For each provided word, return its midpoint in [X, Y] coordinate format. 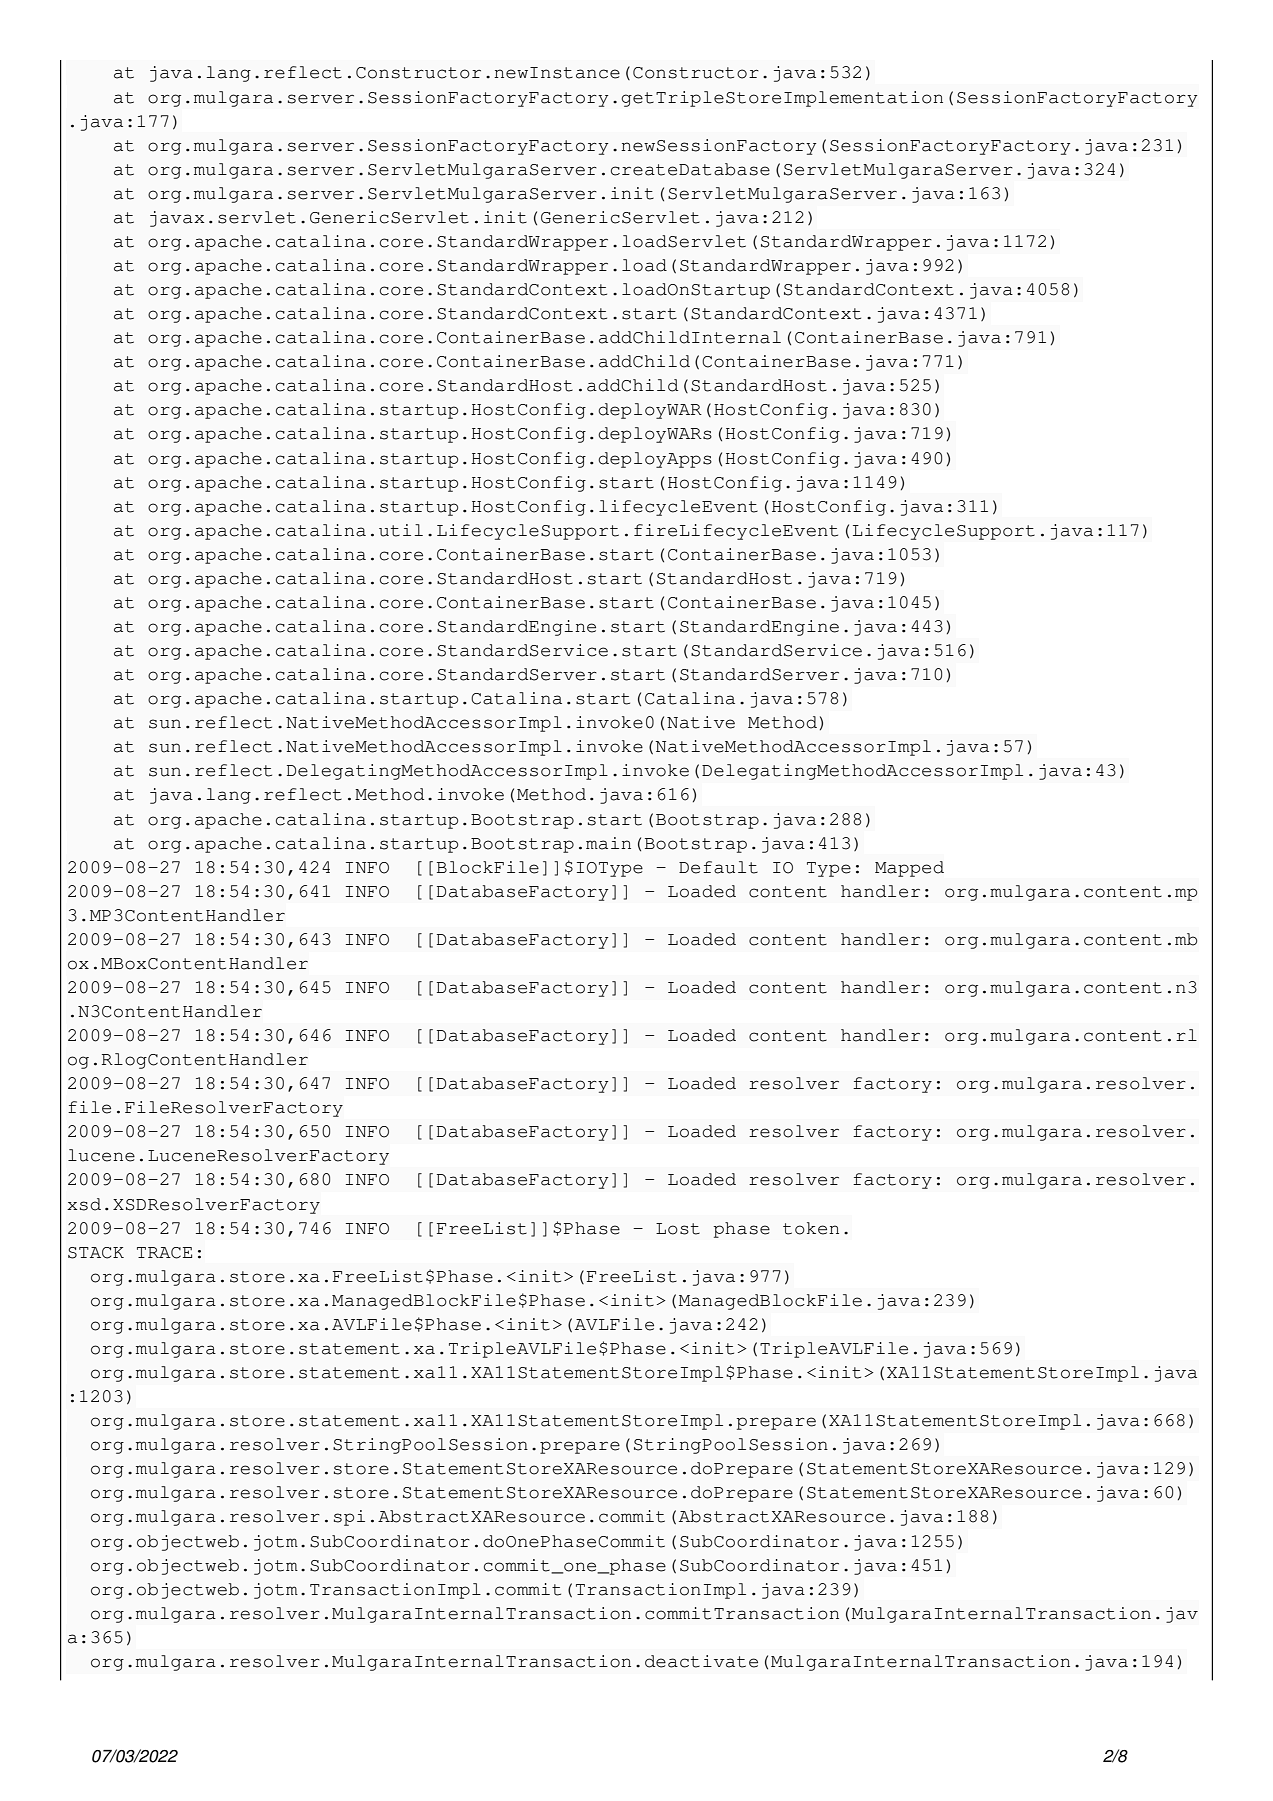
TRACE [164, 1253]
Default [718, 867]
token [811, 1228]
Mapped [909, 869]
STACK [96, 1253]
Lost [678, 1229]
